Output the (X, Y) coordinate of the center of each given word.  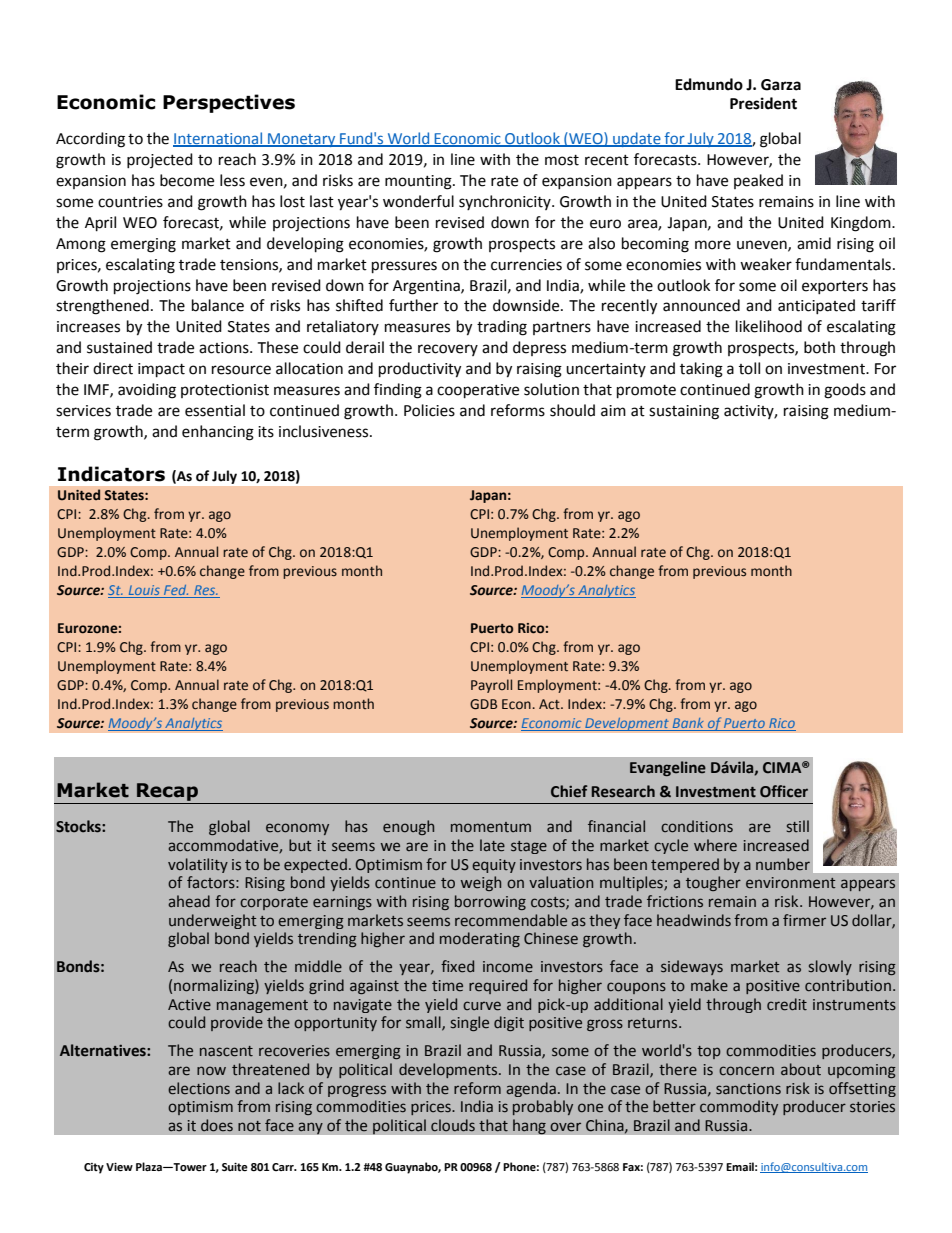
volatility (198, 865)
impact (161, 370)
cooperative (478, 391)
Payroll (491, 686)
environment (791, 883)
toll (749, 368)
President (763, 103)
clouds (453, 1125)
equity (494, 866)
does (217, 1125)
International (219, 139)
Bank (688, 724)
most (562, 160)
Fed (175, 591)
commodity (739, 1107)
